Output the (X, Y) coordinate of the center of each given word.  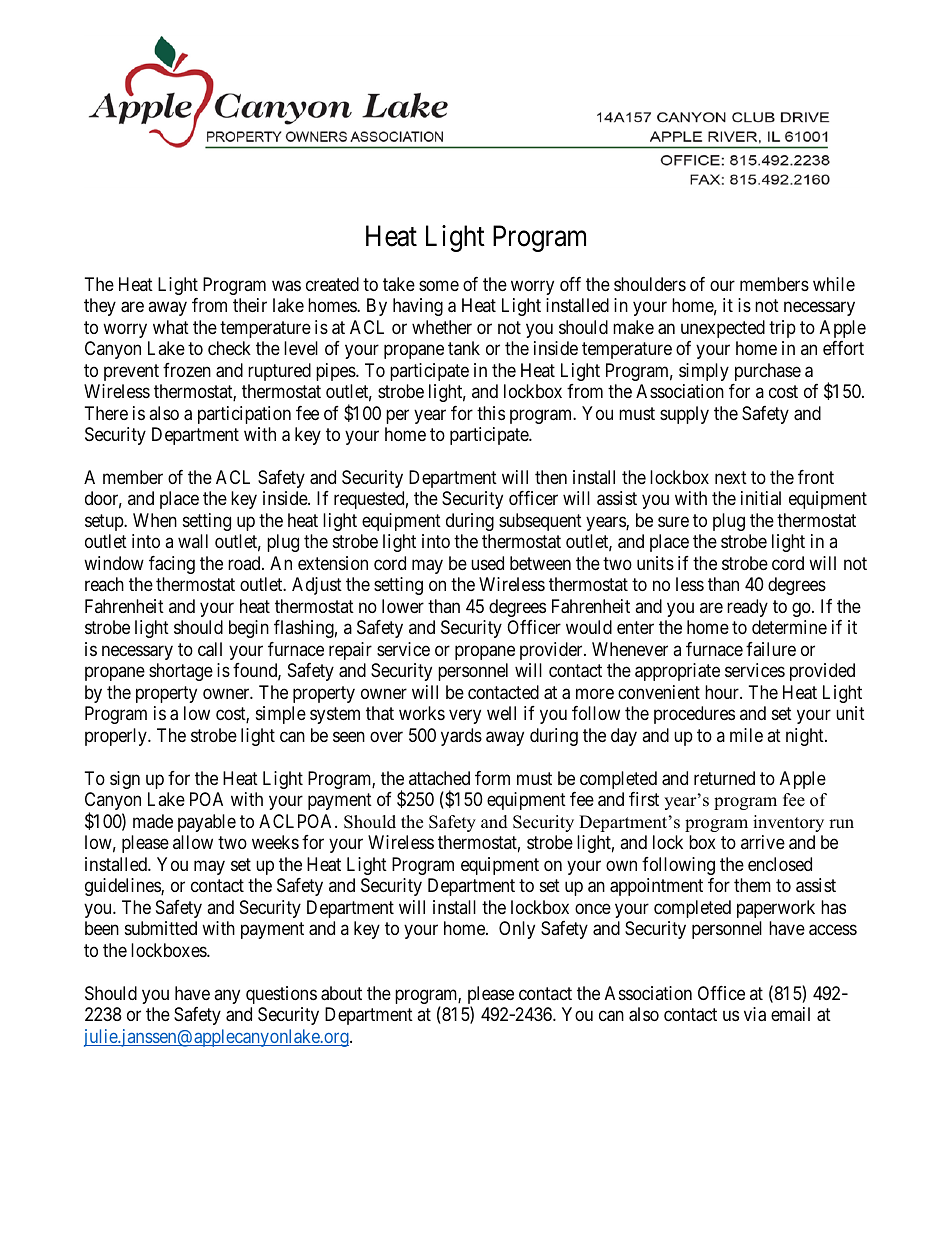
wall (193, 541)
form (492, 778)
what (171, 327)
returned (724, 778)
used (487, 563)
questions (281, 995)
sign (125, 780)
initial (761, 498)
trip (782, 329)
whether (442, 327)
